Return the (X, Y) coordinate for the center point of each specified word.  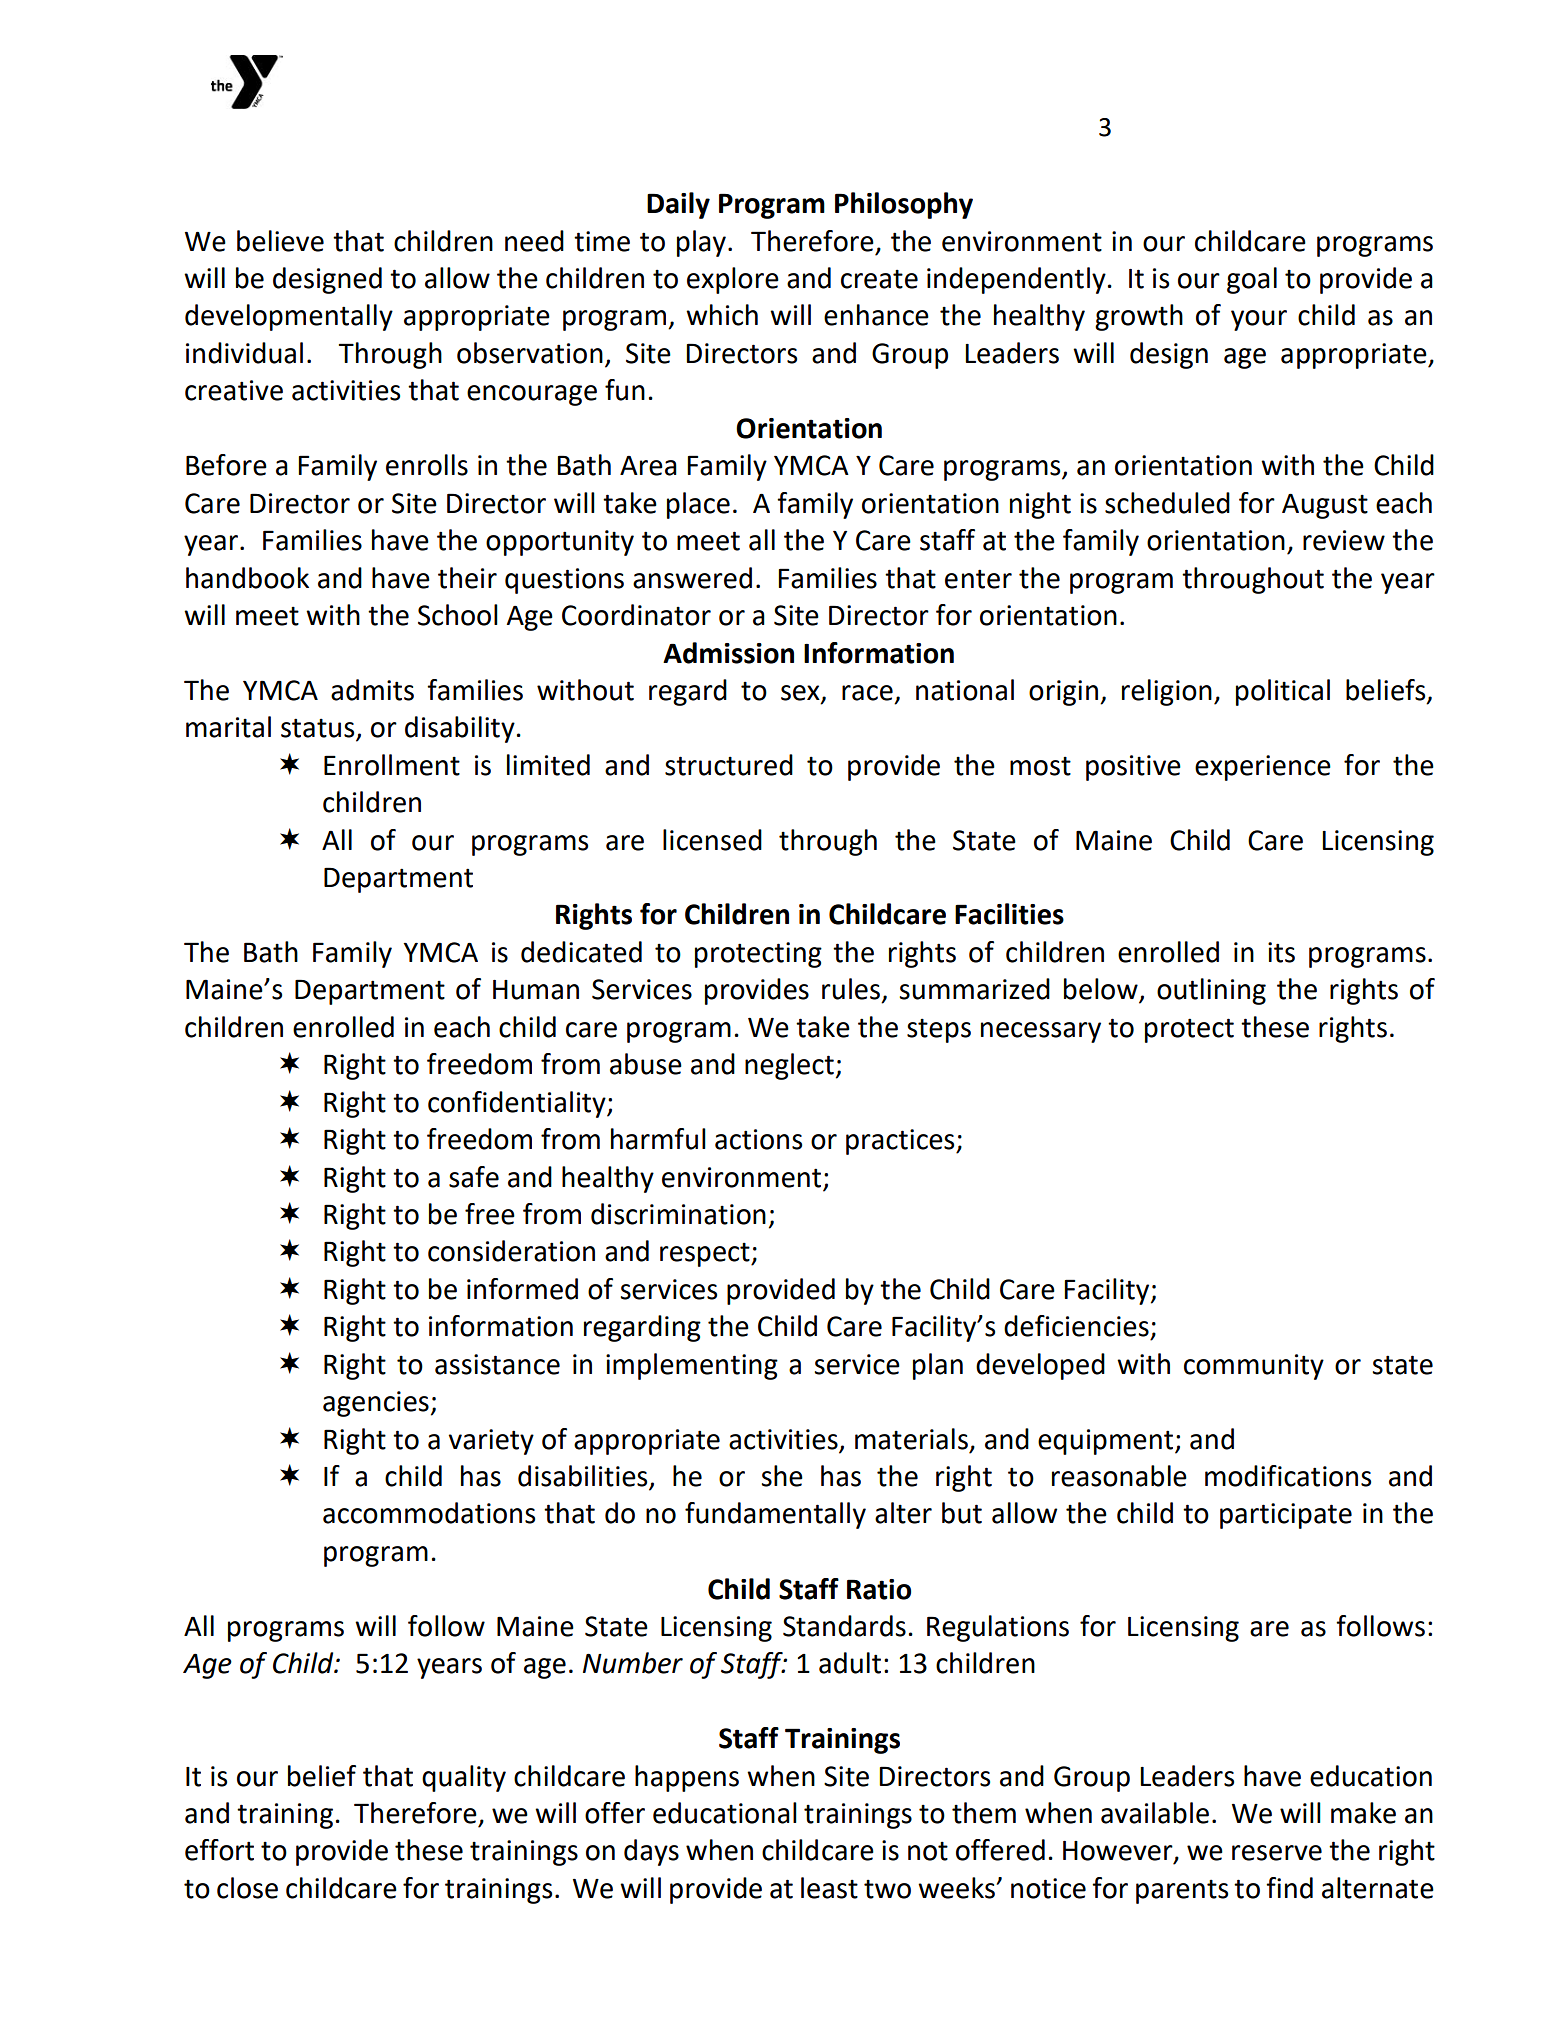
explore (733, 280)
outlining (1211, 991)
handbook (247, 578)
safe (474, 1177)
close (247, 1888)
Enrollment (392, 765)
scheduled (1167, 503)
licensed (712, 840)
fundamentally (775, 1515)
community (1254, 1367)
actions (758, 1139)
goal (1252, 280)
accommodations (429, 1513)
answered (692, 578)
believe (280, 241)
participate (1286, 1516)
